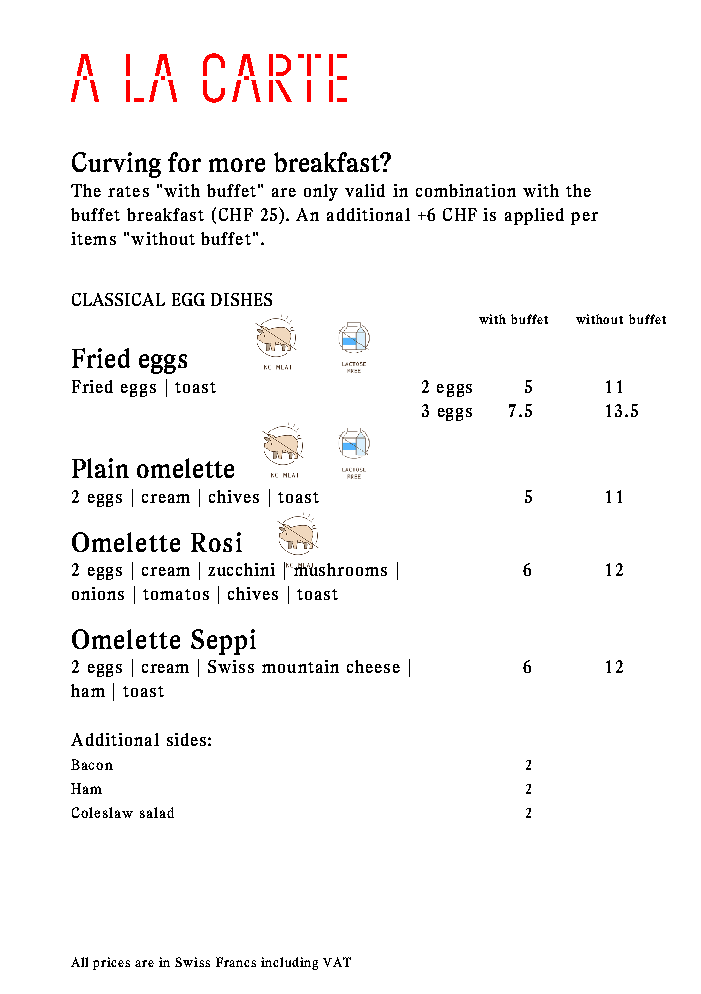 The image size is (701, 994). What do you see at coordinates (300, 666) in the screenshot?
I see `mountain` at bounding box center [300, 666].
